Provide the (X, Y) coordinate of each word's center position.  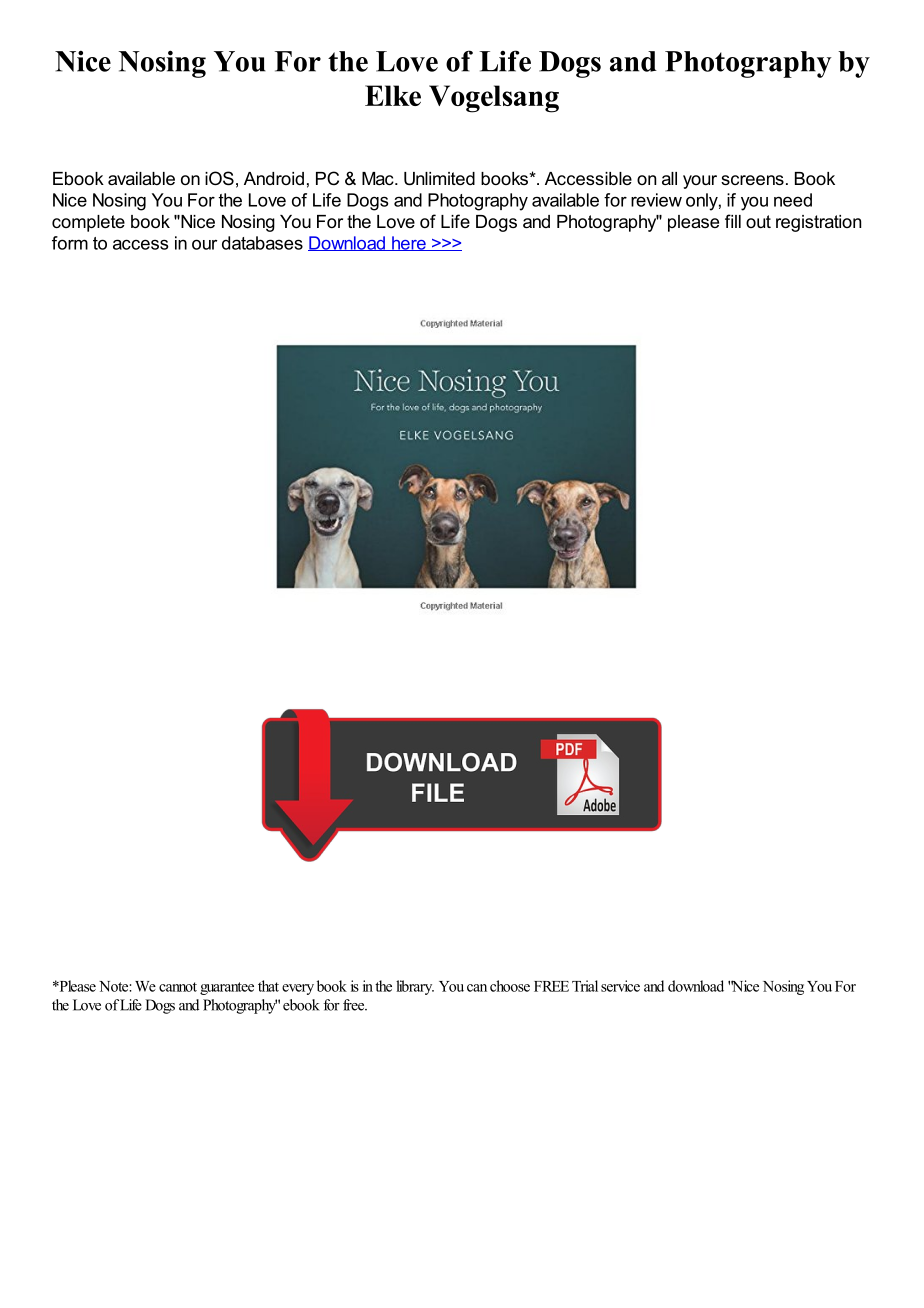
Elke (393, 95)
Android (274, 178)
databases (262, 243)
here (409, 243)
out (758, 221)
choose (510, 986)
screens (752, 180)
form (70, 243)
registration (818, 223)
